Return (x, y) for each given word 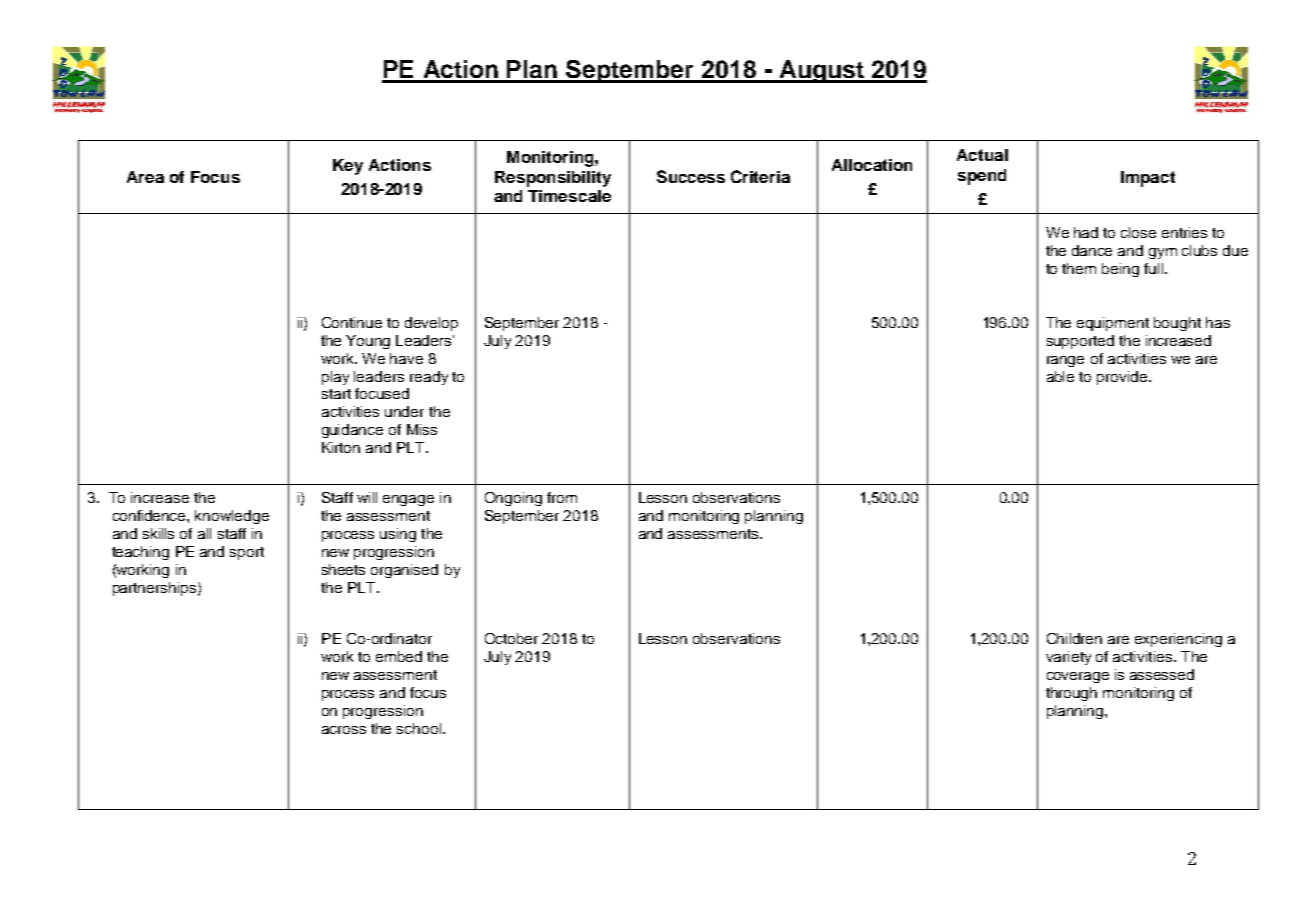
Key (348, 167)
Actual (982, 155)
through (1071, 694)
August (821, 71)
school (420, 728)
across (344, 730)
